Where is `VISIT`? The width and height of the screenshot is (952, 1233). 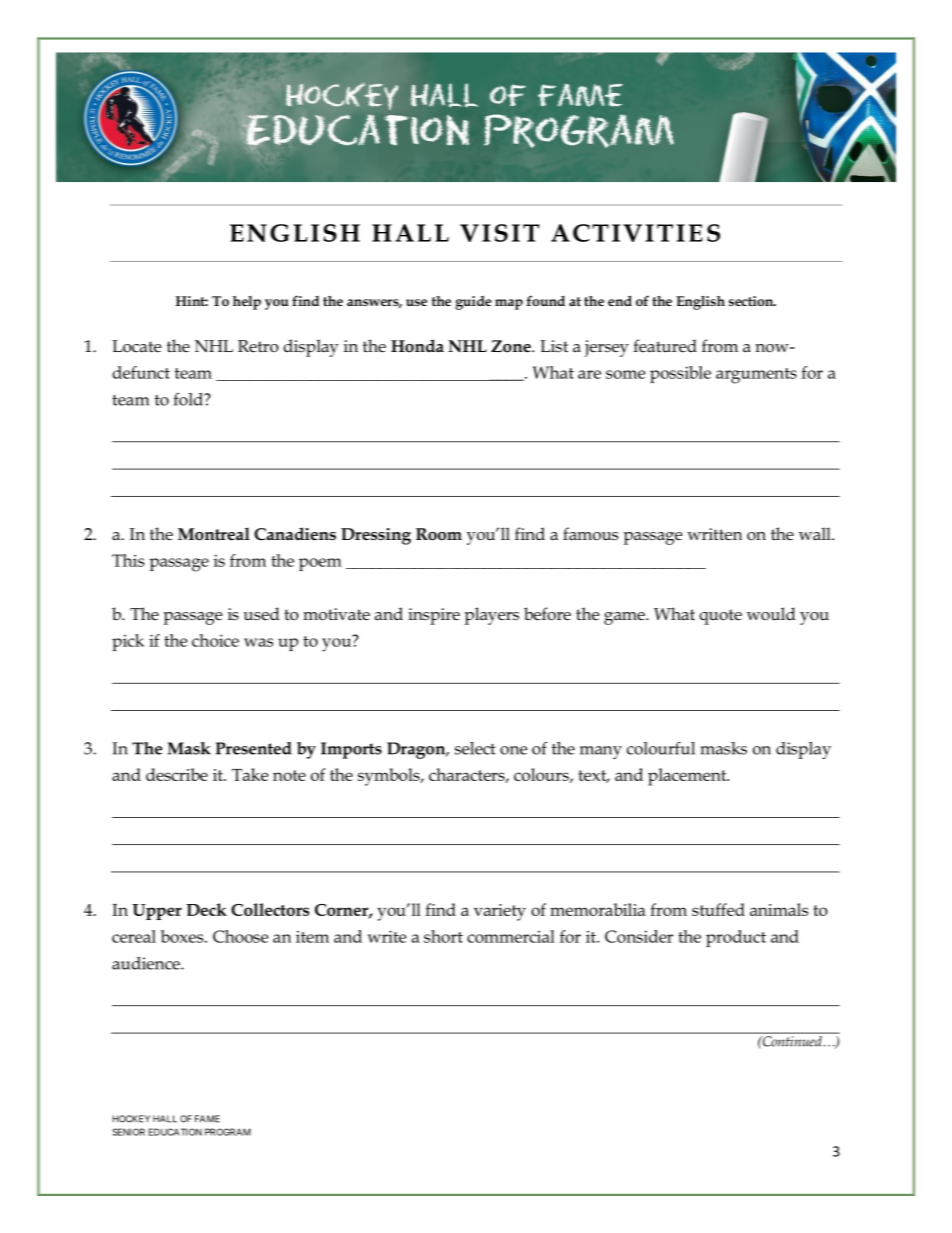 VISIT is located at coordinates (499, 233).
